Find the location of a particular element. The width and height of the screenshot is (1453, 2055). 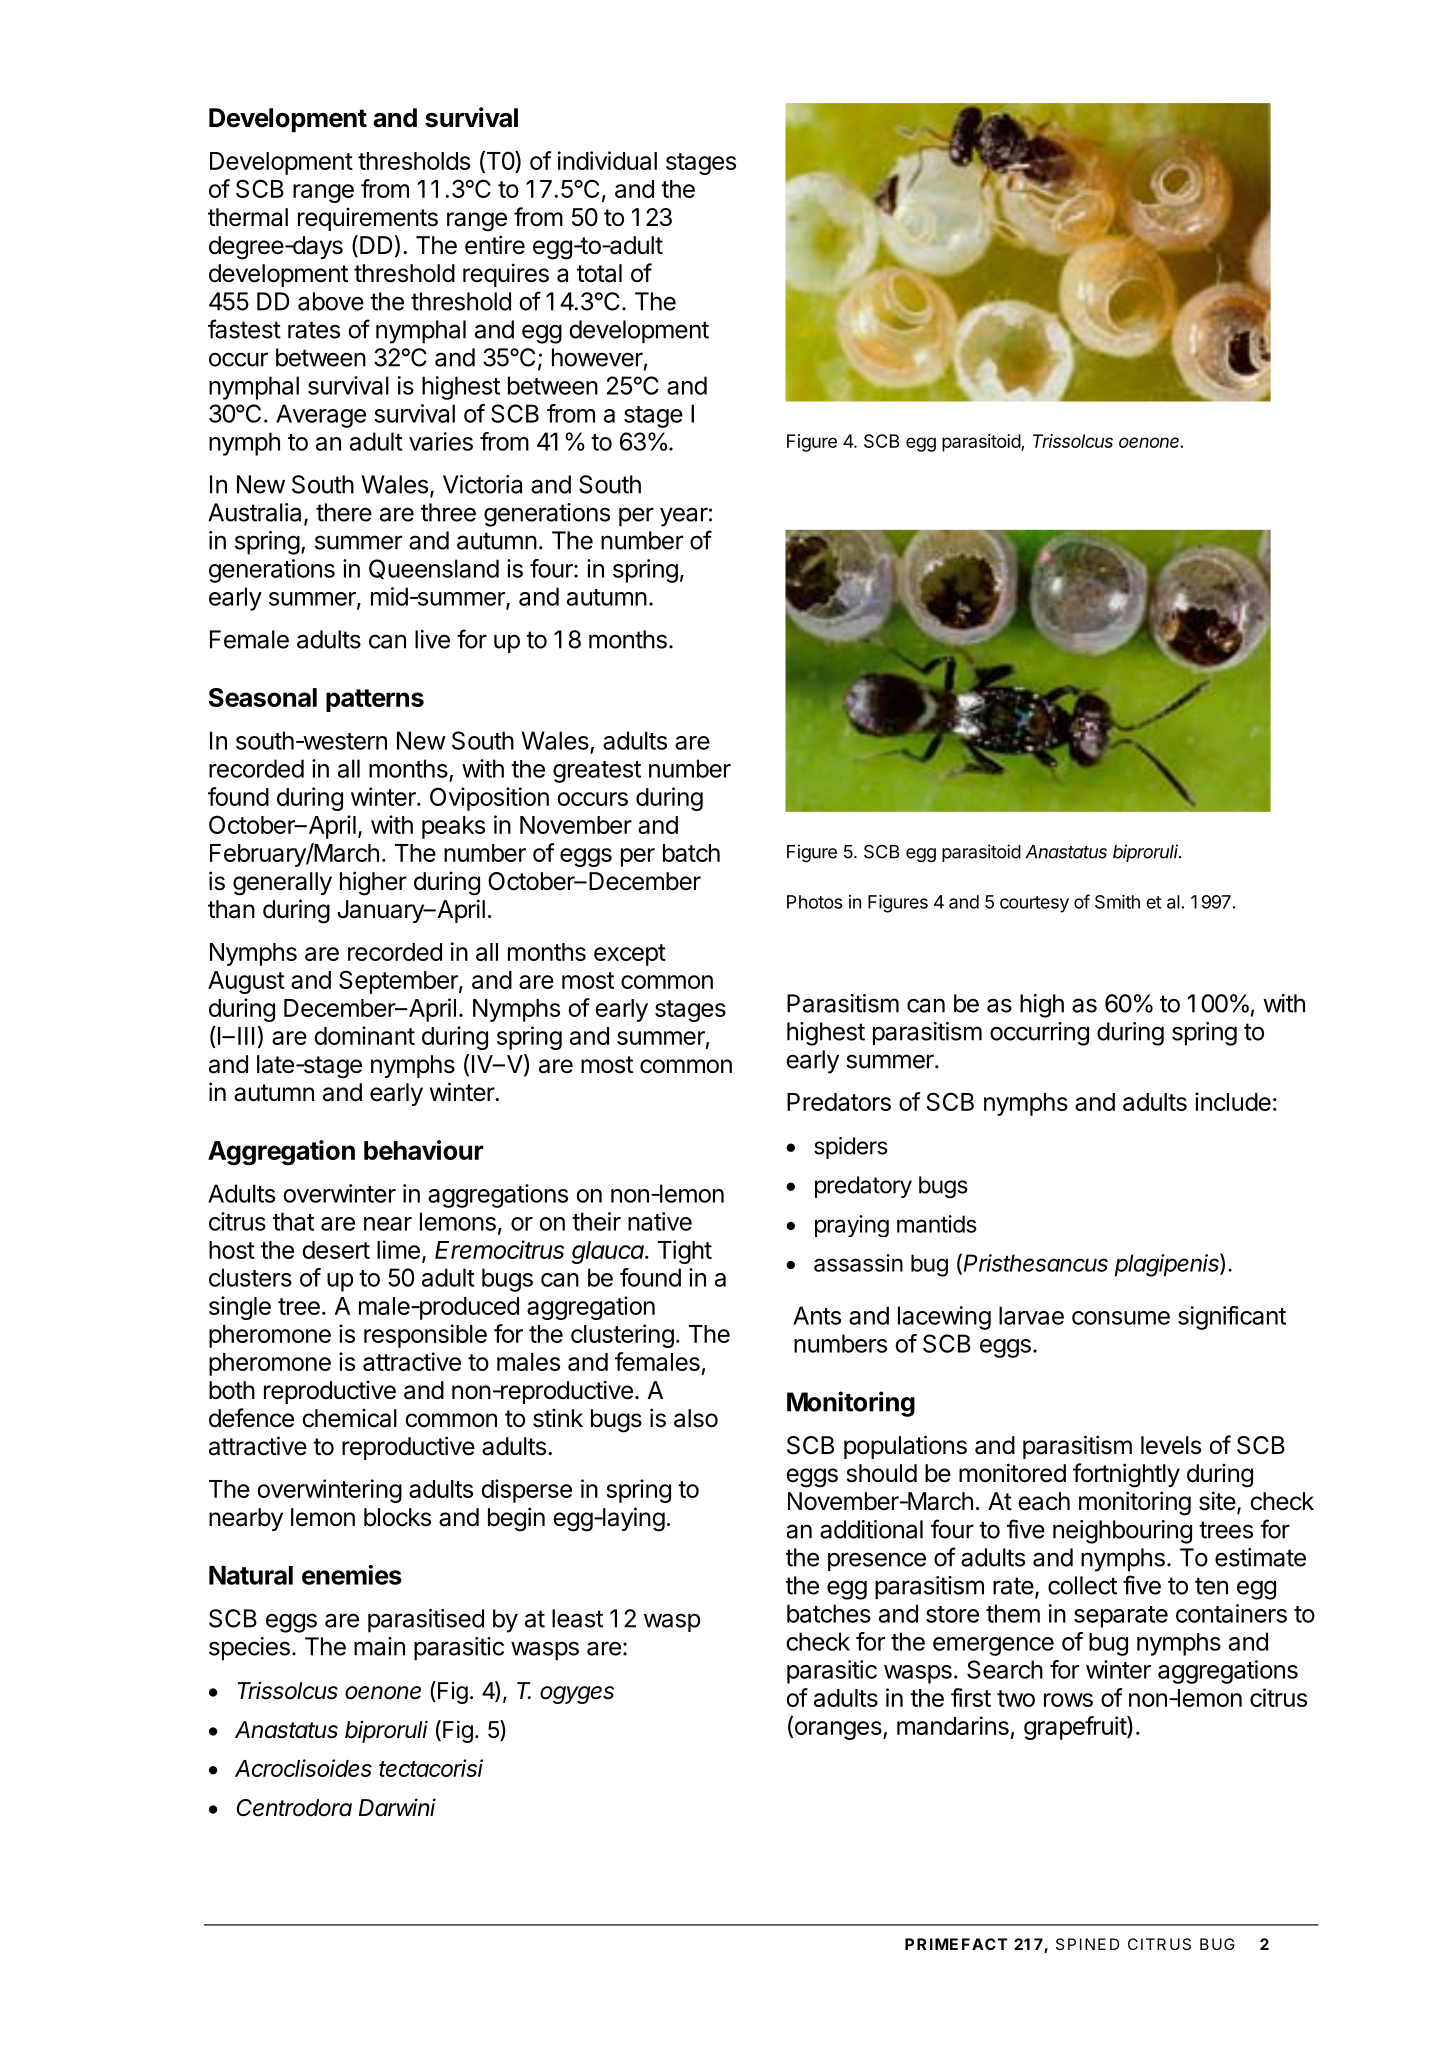

main is located at coordinates (379, 1646).
